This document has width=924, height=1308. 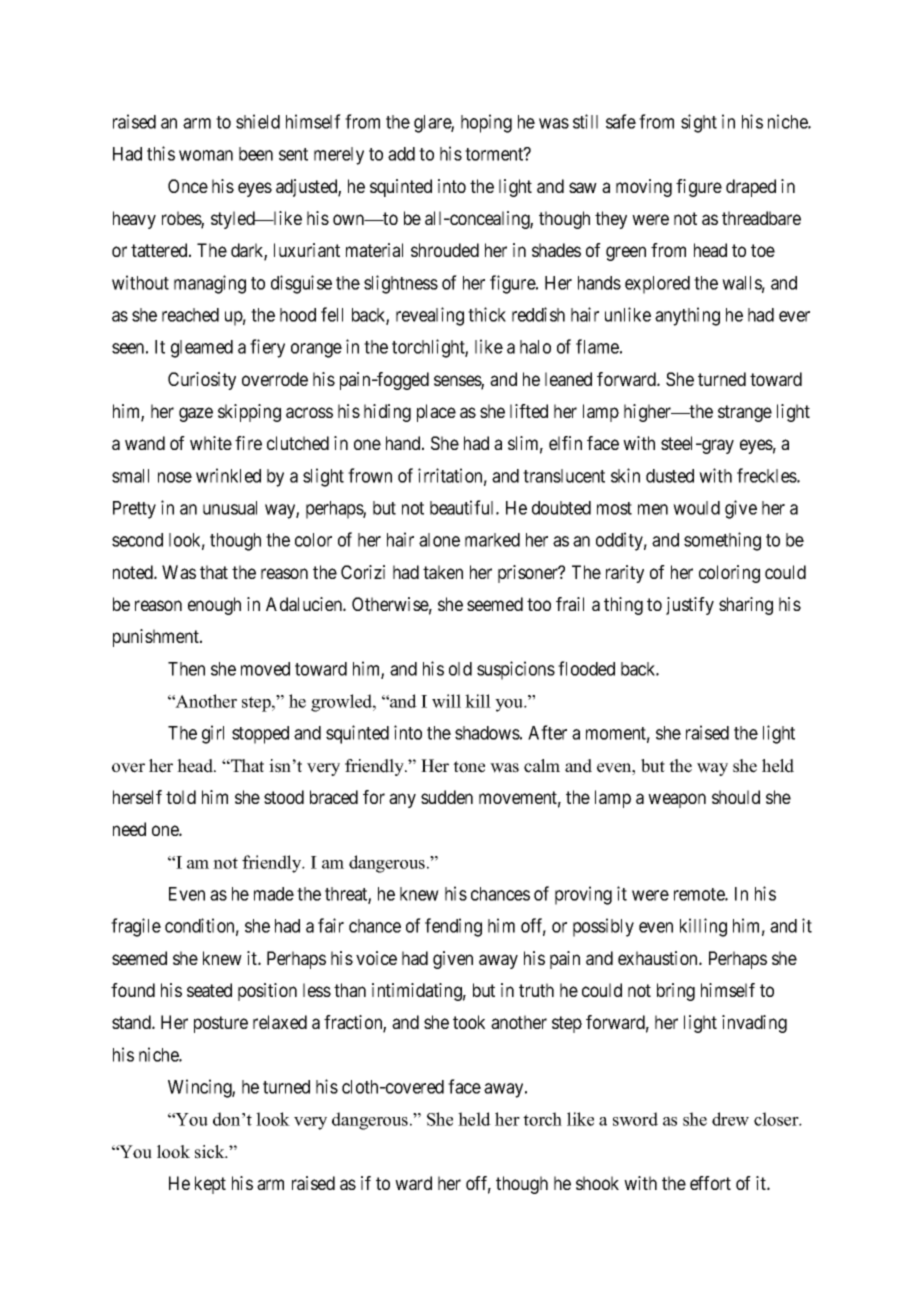 What do you see at coordinates (745, 413) in the document?
I see `strange` at bounding box center [745, 413].
